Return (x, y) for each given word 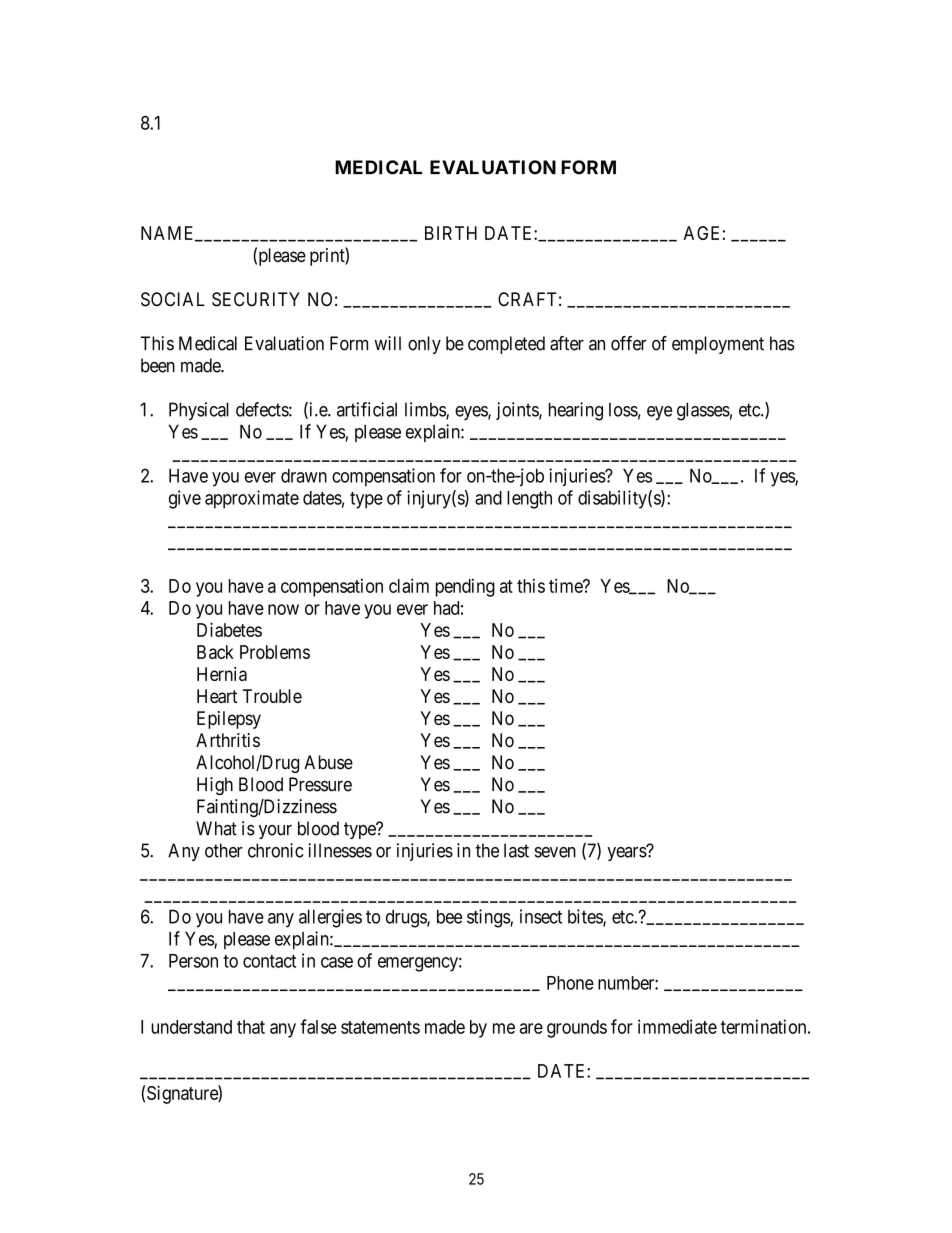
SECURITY (256, 299)
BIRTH (451, 233)
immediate (677, 1026)
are (531, 1028)
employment (718, 345)
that (251, 1027)
